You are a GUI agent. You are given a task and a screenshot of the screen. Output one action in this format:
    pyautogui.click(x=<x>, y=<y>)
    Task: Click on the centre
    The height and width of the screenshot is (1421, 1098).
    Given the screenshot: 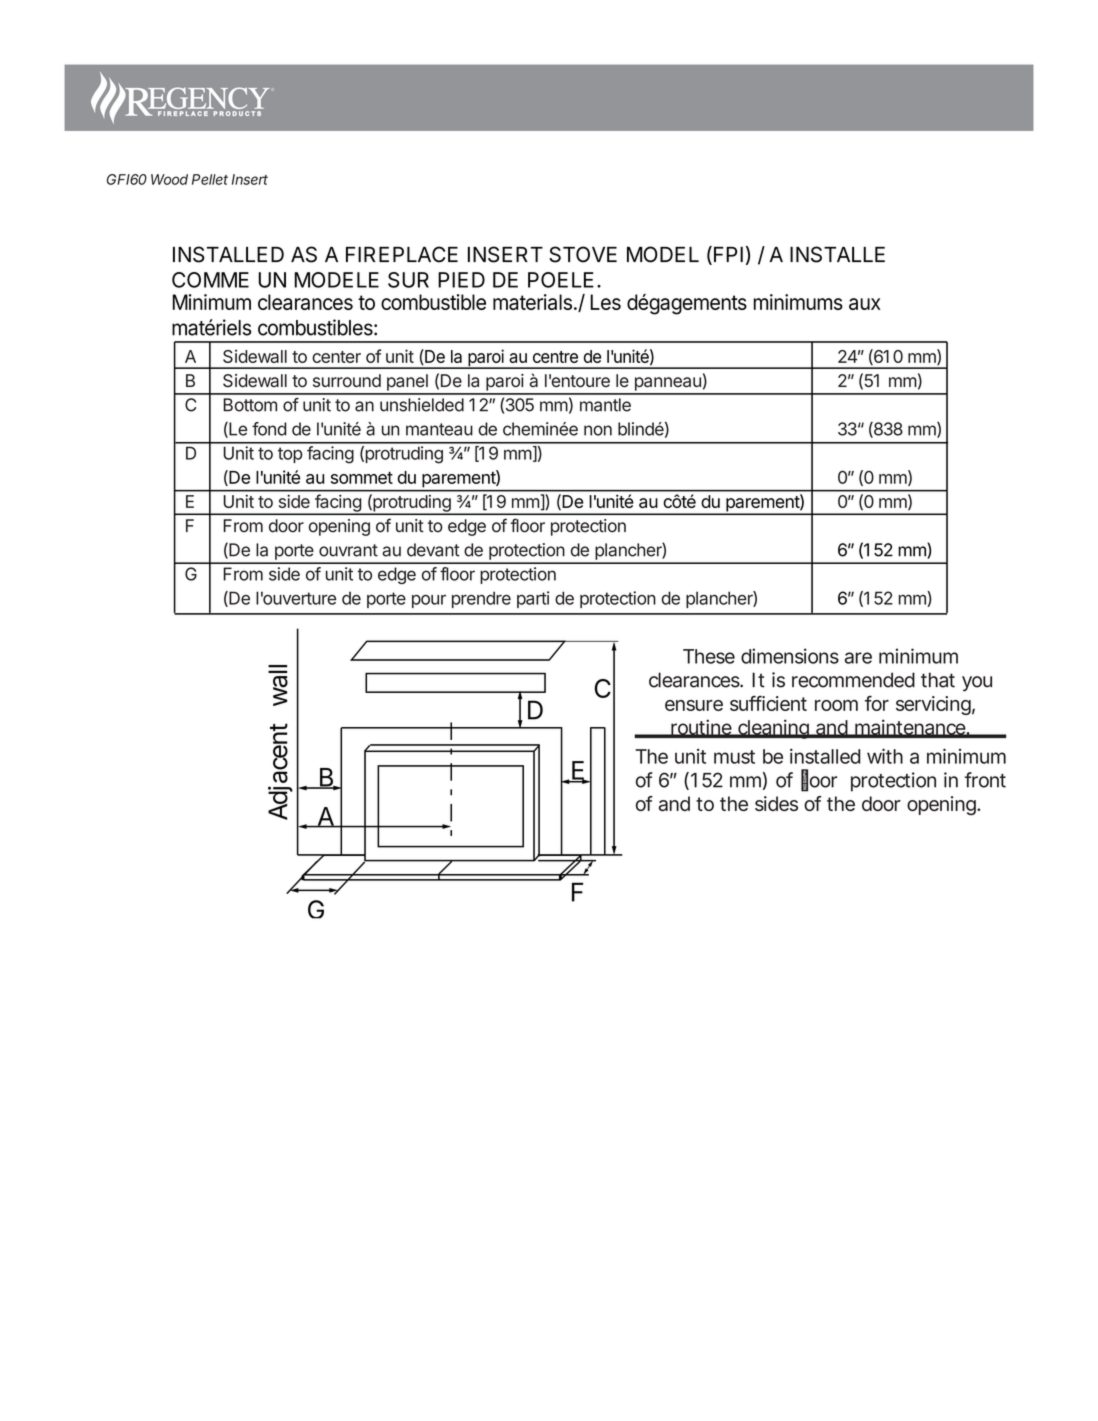 What is the action you would take?
    pyautogui.click(x=555, y=357)
